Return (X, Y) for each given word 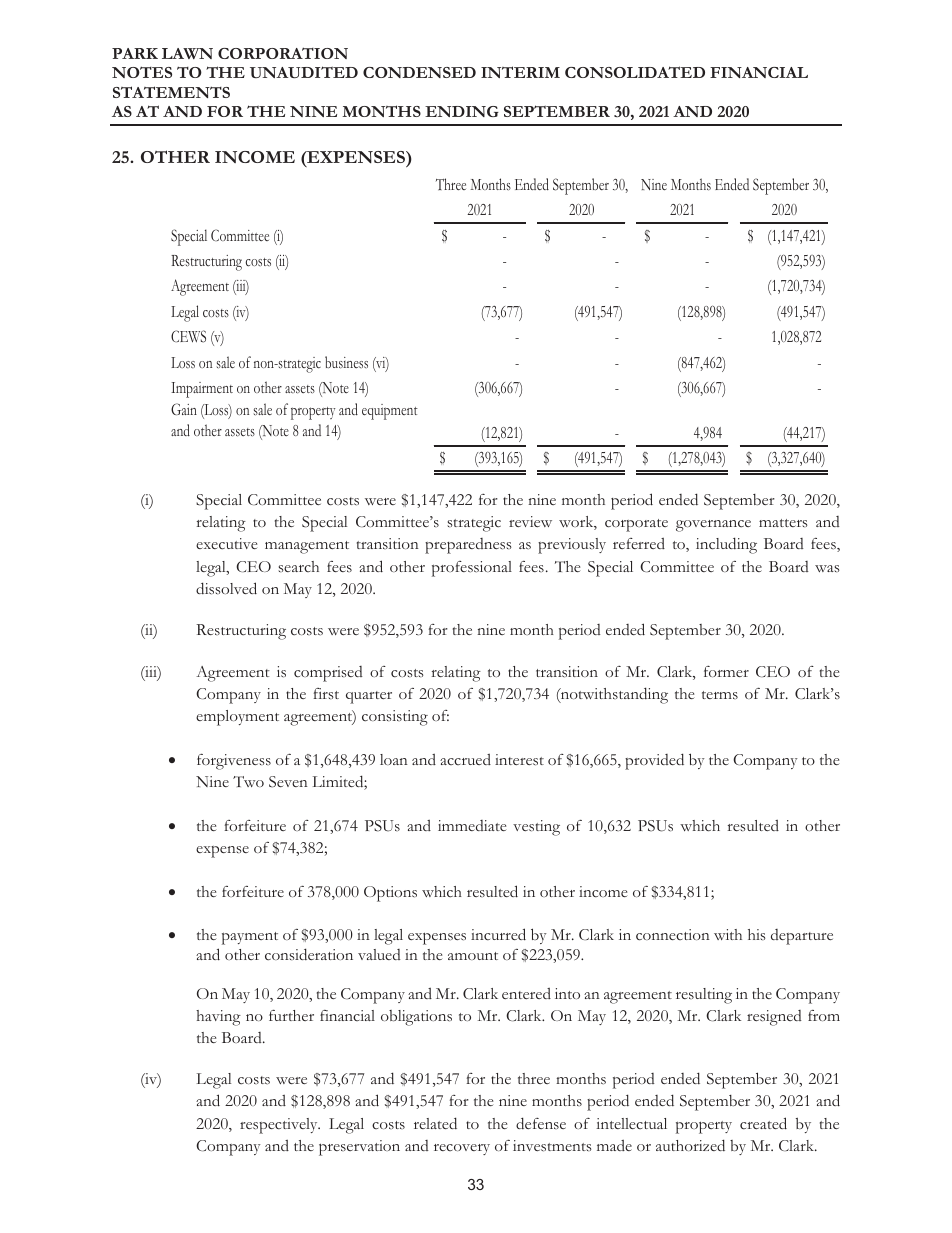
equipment (390, 412)
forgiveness (234, 762)
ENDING (462, 111)
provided (654, 761)
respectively (280, 1126)
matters (783, 523)
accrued (465, 759)
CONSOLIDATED (635, 72)
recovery (462, 1149)
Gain (184, 409)
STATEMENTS (171, 92)
